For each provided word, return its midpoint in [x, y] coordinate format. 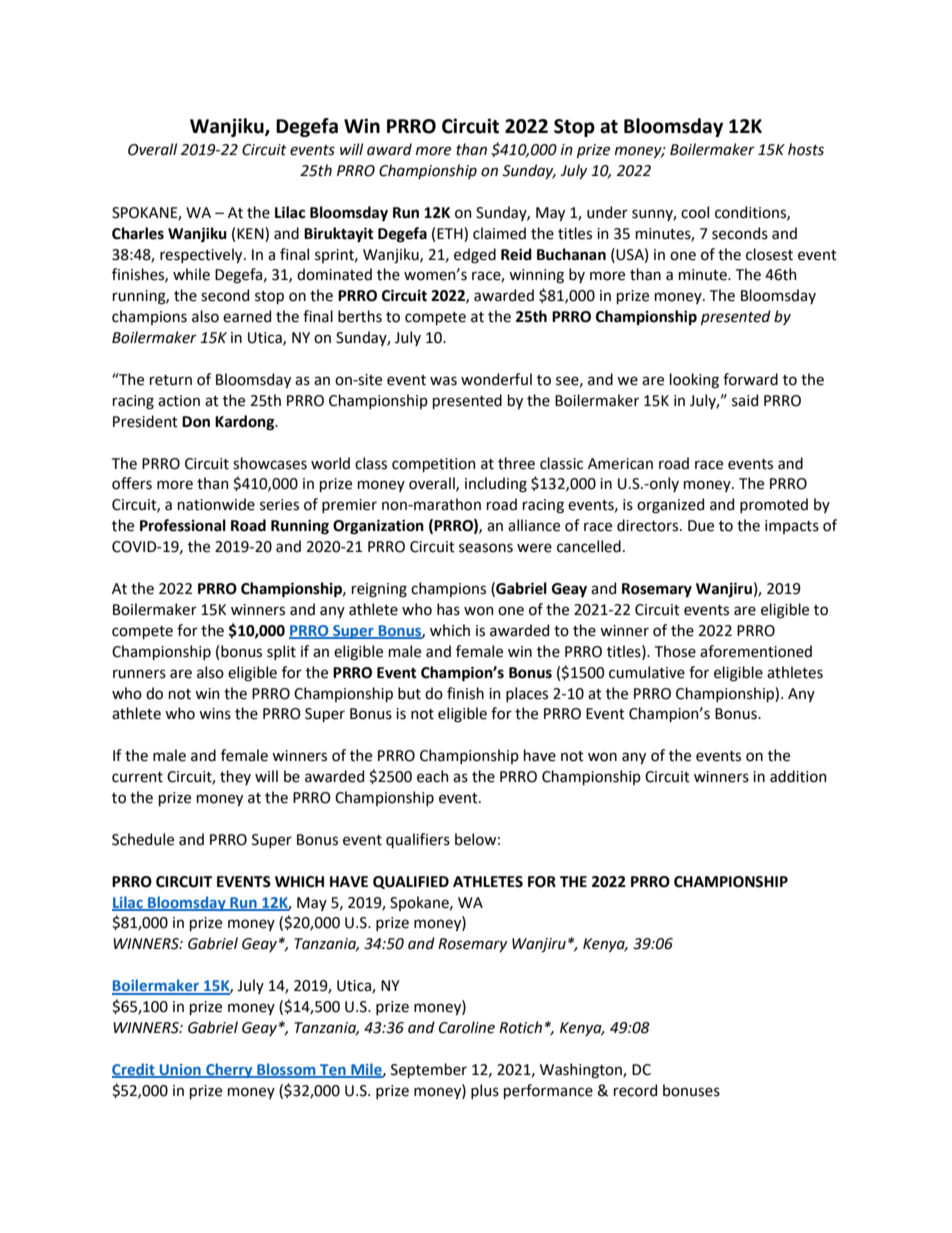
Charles [138, 233]
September [429, 1070]
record [635, 1090]
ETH [451, 233]
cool [695, 212]
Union [180, 1070]
